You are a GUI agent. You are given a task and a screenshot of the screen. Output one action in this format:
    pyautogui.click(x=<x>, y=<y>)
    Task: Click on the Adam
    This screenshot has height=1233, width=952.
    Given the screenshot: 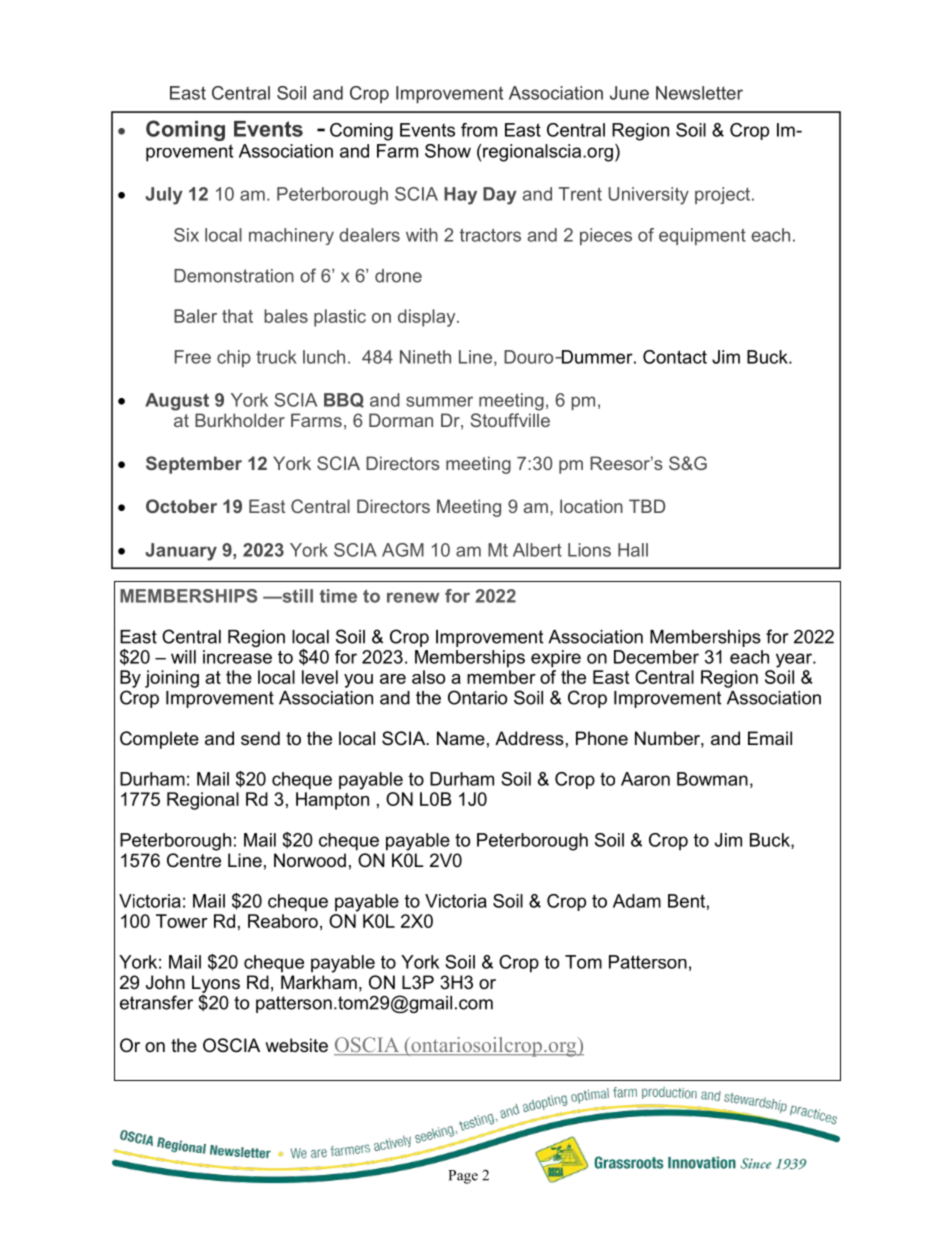 What is the action you would take?
    pyautogui.click(x=637, y=901)
